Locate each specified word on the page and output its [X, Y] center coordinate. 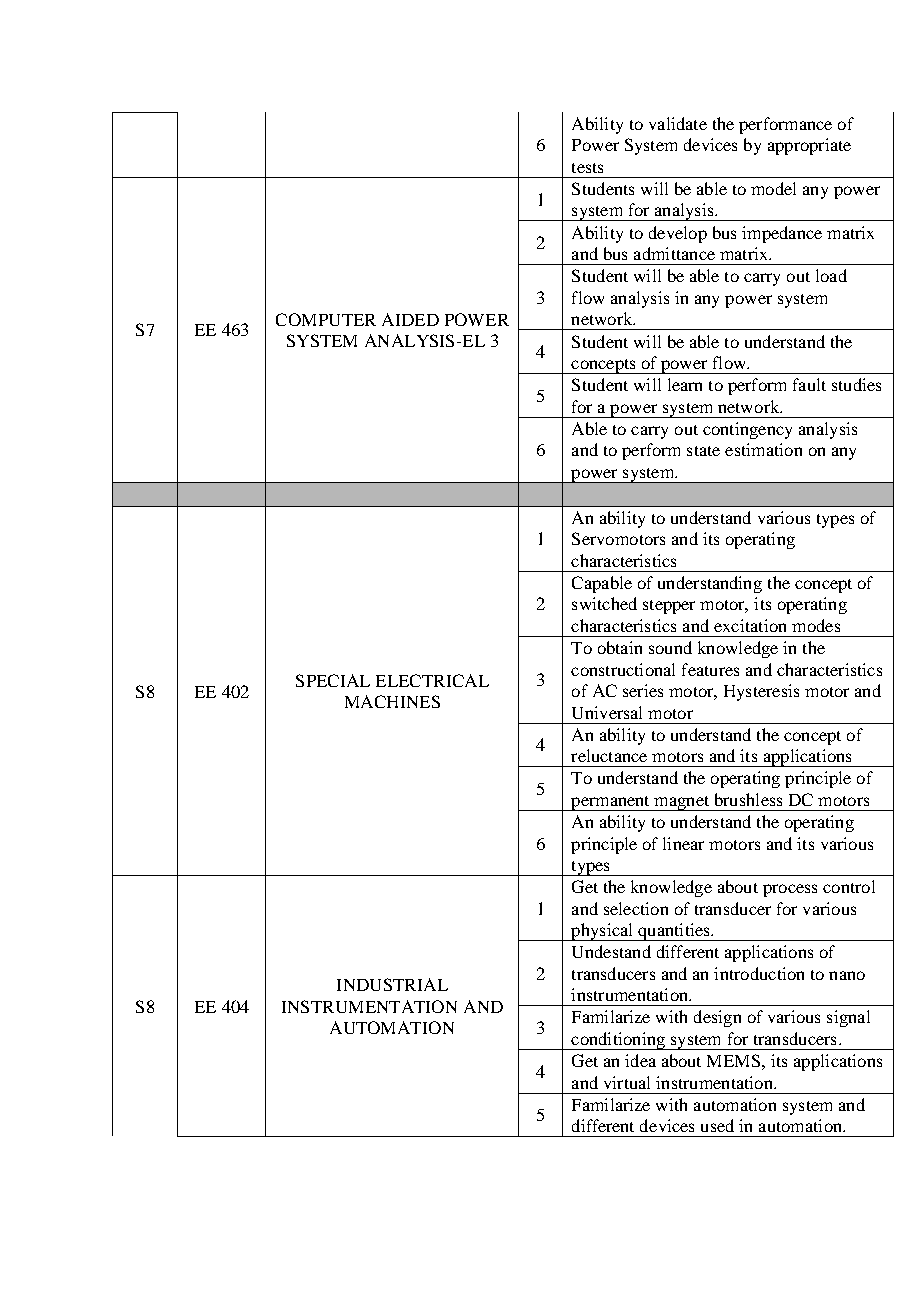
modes [816, 625]
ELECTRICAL [432, 680]
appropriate [809, 146]
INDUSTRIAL [392, 984]
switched [604, 603]
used [717, 1125]
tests [587, 168]
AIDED [410, 319]
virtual [627, 1082]
